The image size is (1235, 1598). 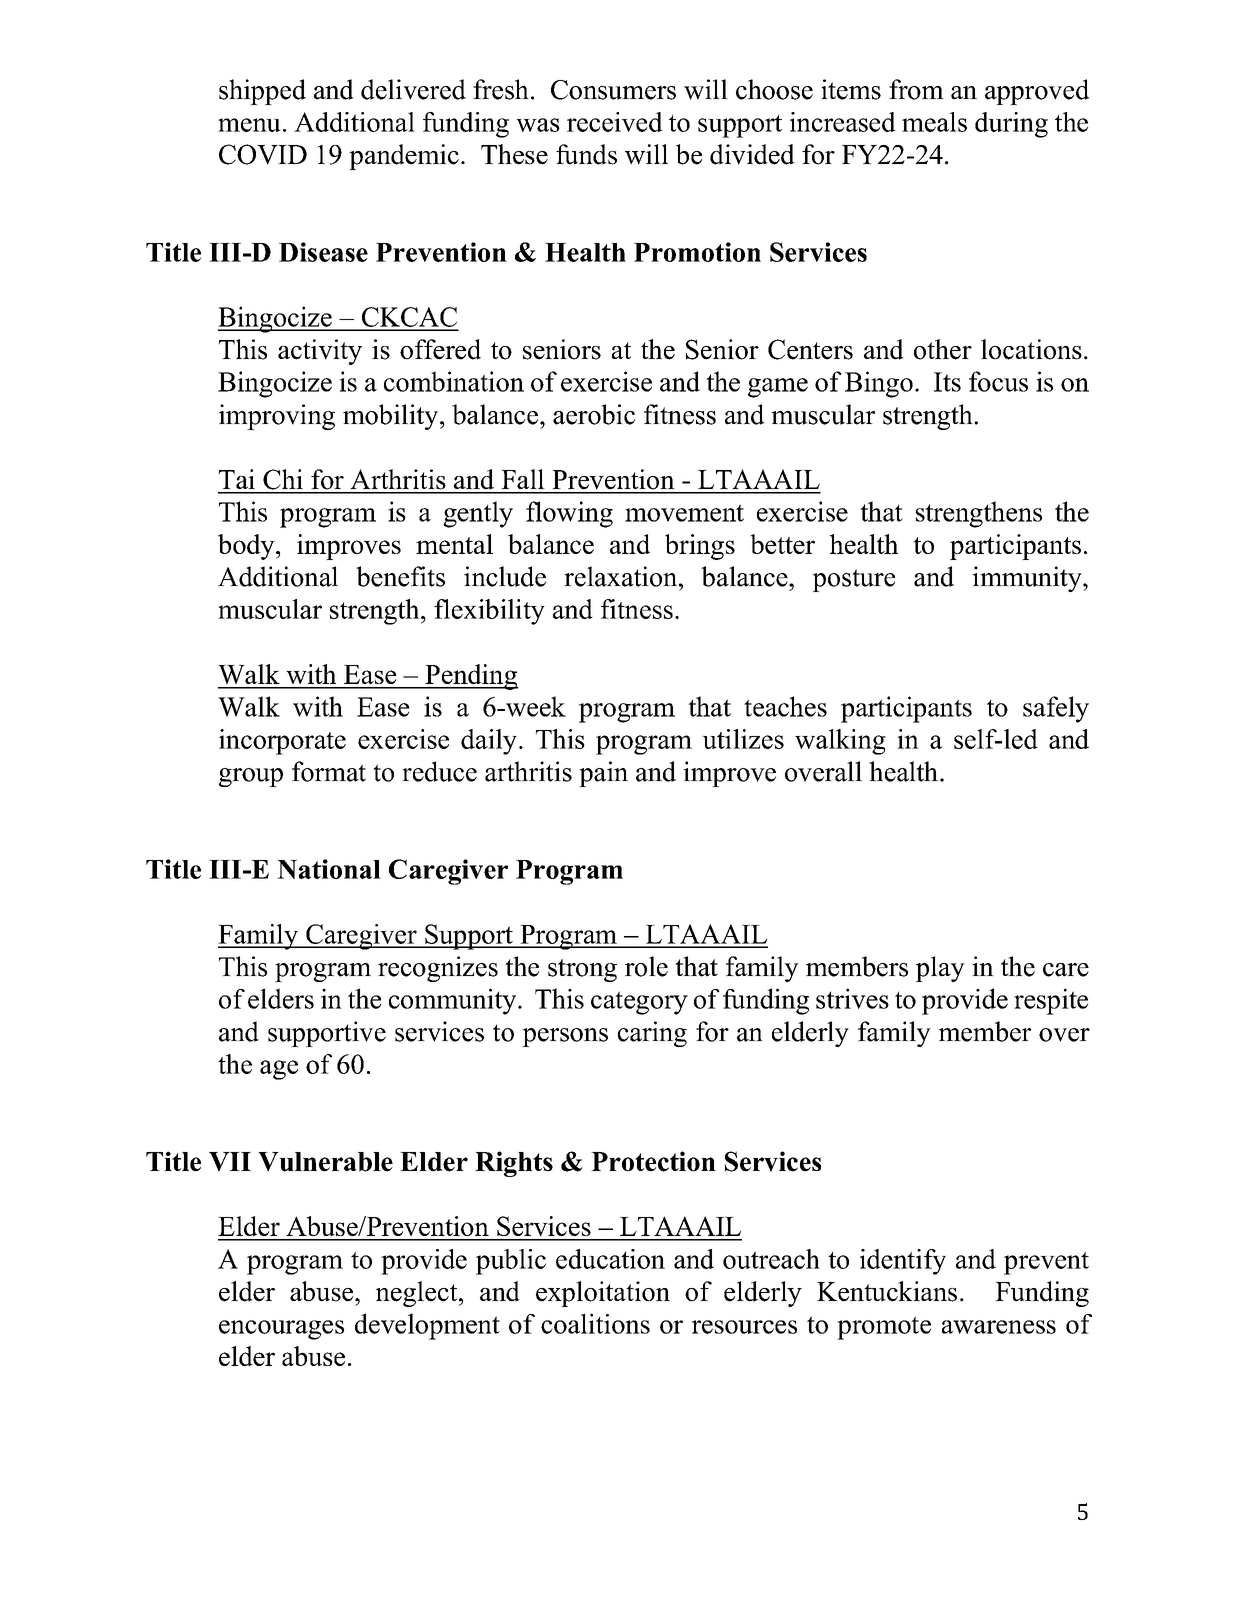 What do you see at coordinates (652, 1034) in the image?
I see `caring` at bounding box center [652, 1034].
